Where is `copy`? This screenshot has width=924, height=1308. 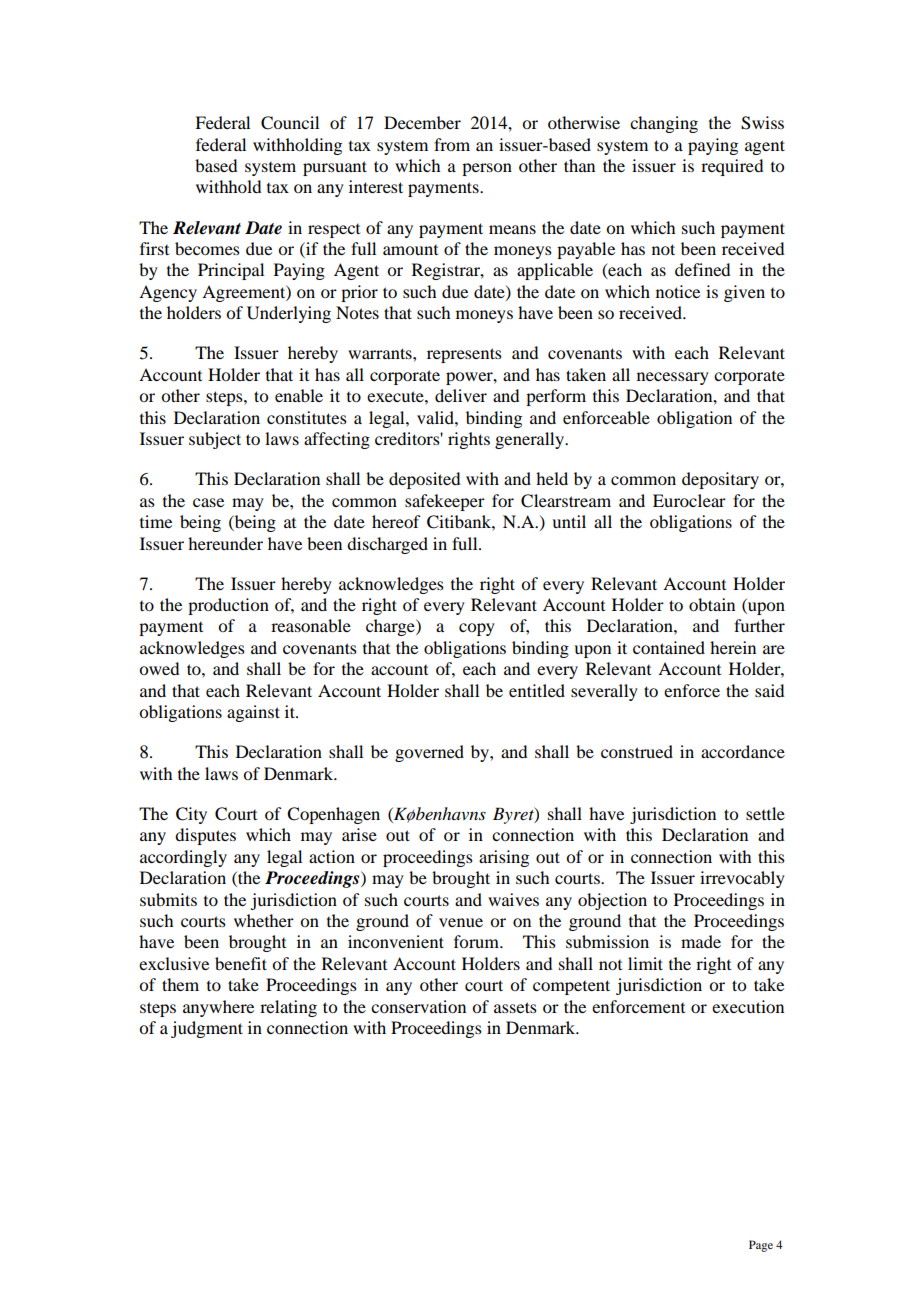 copy is located at coordinates (477, 629).
